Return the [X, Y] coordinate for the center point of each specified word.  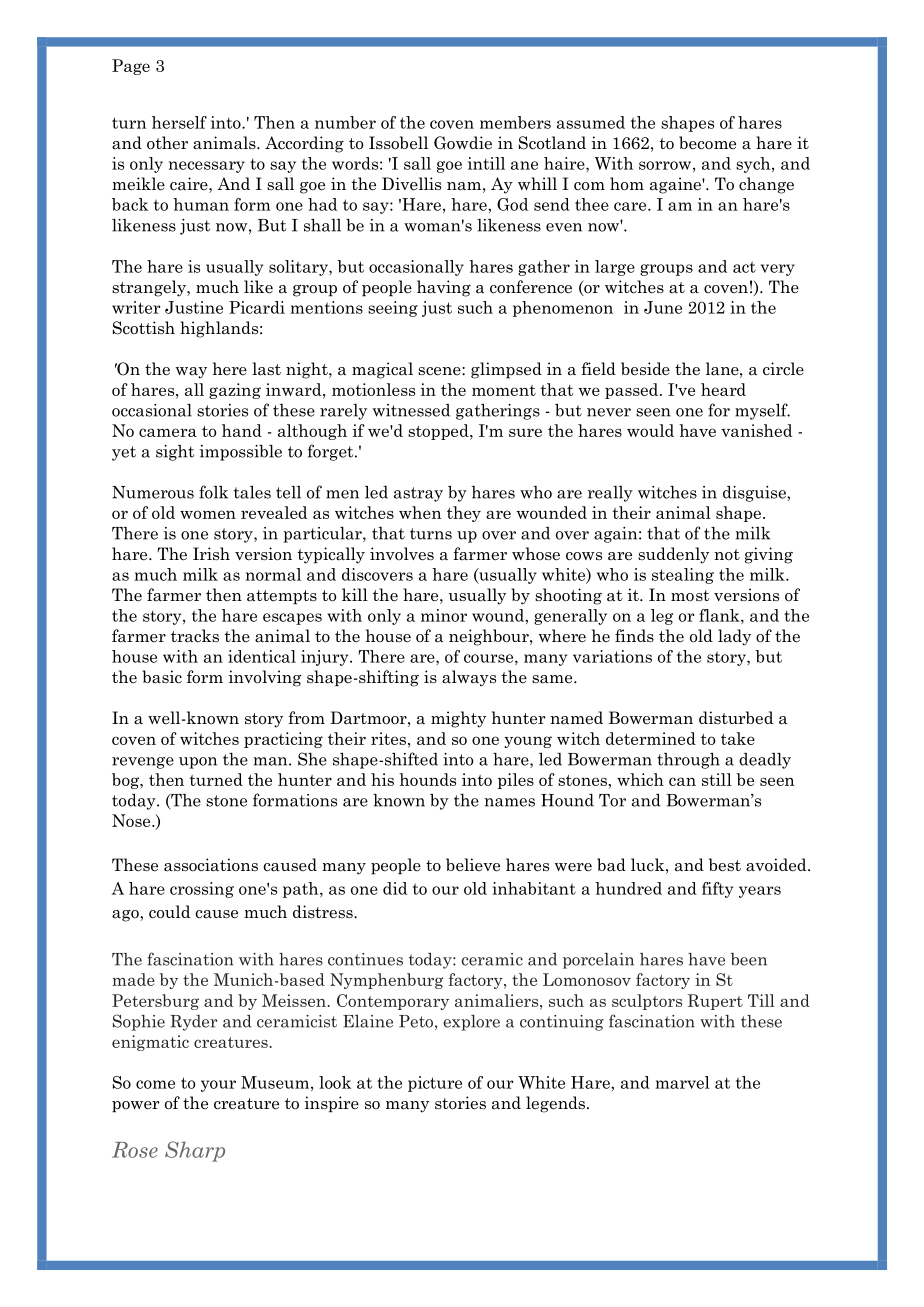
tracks [195, 636]
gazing [235, 391]
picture [435, 1084]
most [690, 596]
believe [473, 865]
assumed [591, 122]
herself [179, 122]
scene [440, 371]
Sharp [195, 1151]
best [725, 865]
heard [723, 389]
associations [211, 865]
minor [444, 615]
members [515, 122]
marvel [682, 1082]
